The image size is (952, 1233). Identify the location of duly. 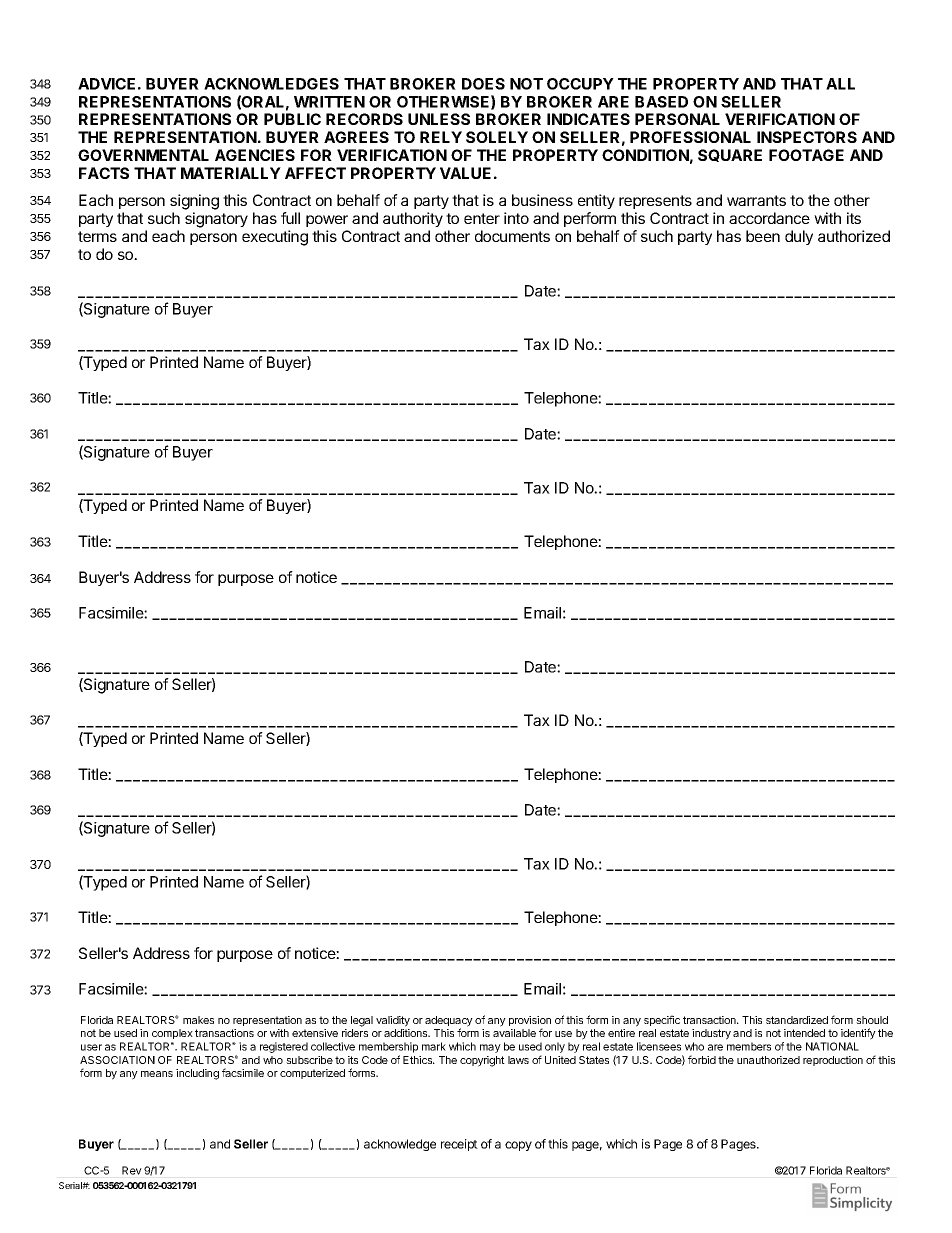
(799, 237).
